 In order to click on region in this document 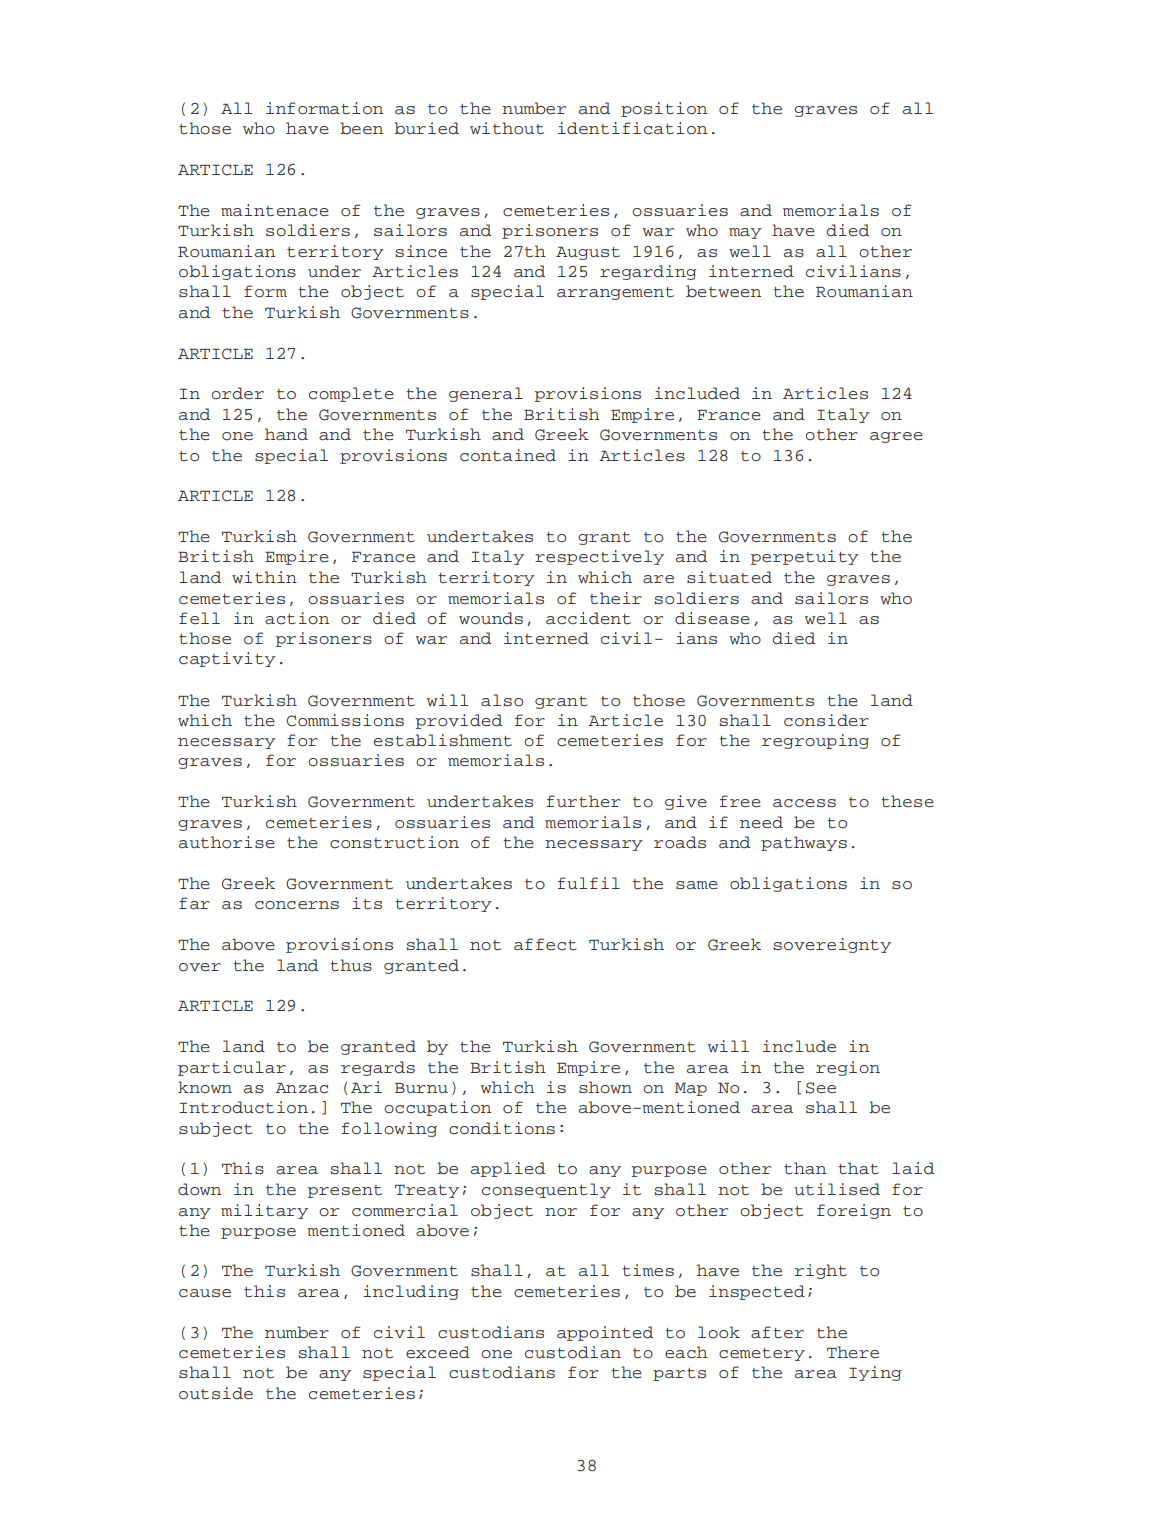, I will do `click(848, 1068)`.
